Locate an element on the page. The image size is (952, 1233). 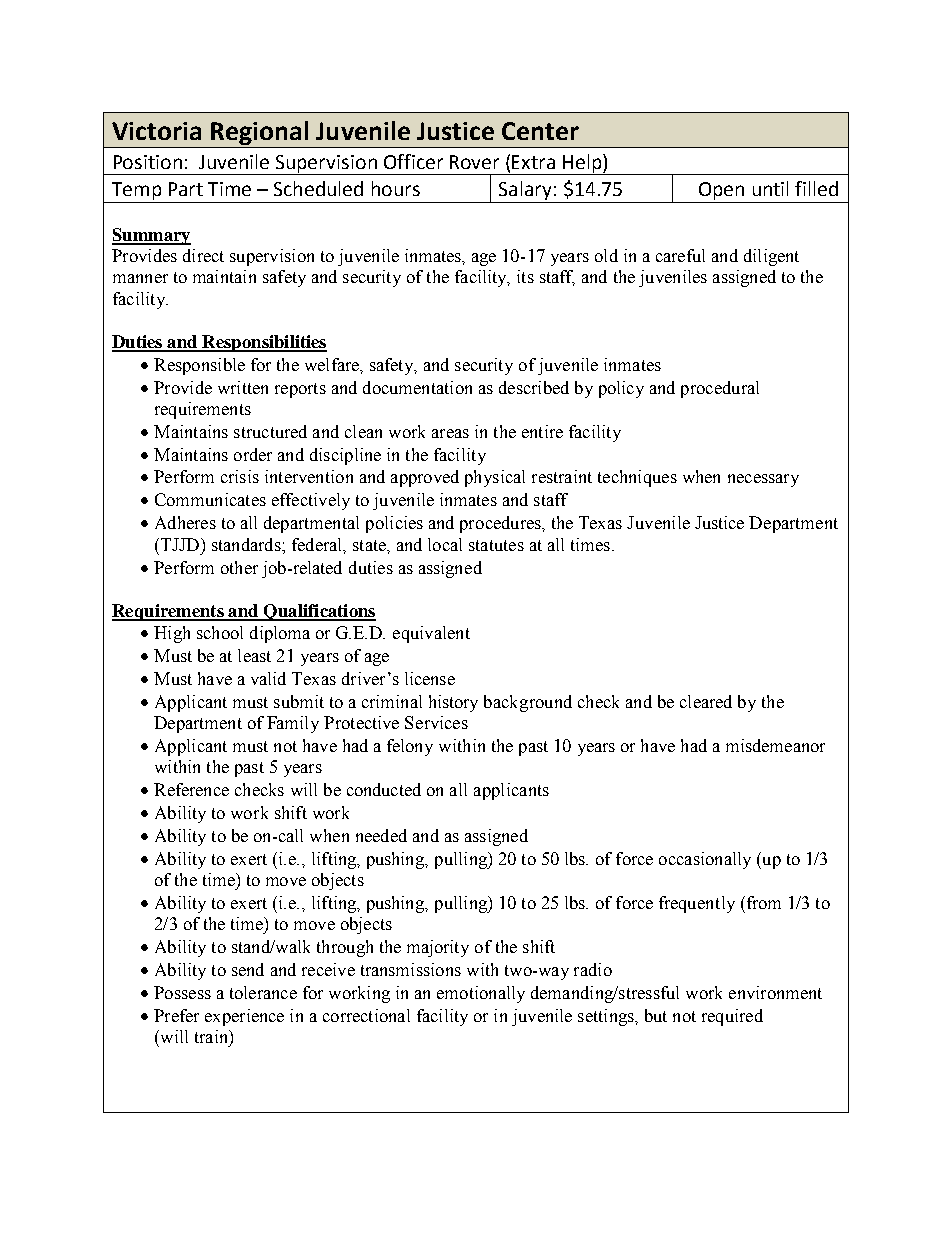
environment is located at coordinates (775, 992).
